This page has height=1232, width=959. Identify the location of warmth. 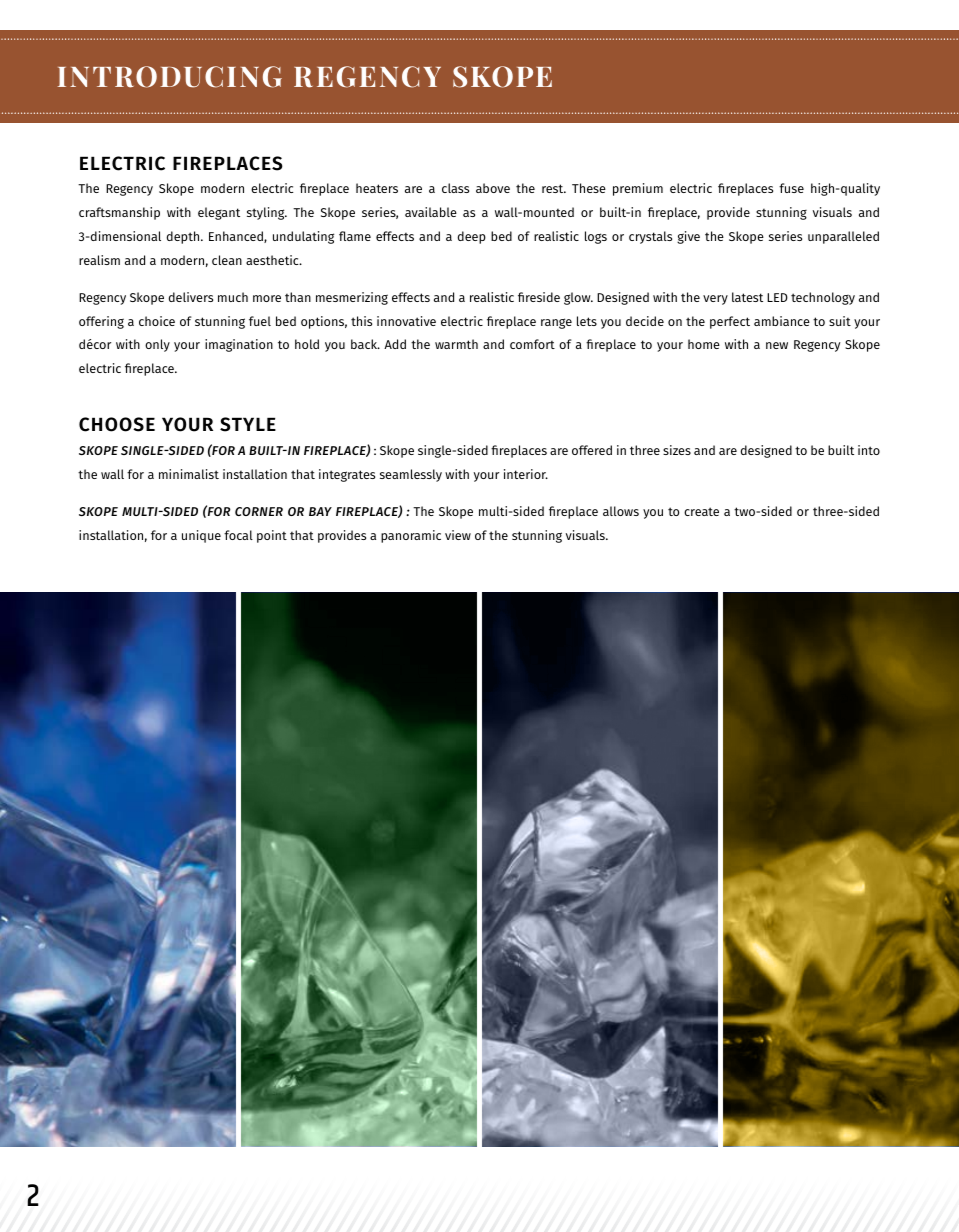
(456, 344).
